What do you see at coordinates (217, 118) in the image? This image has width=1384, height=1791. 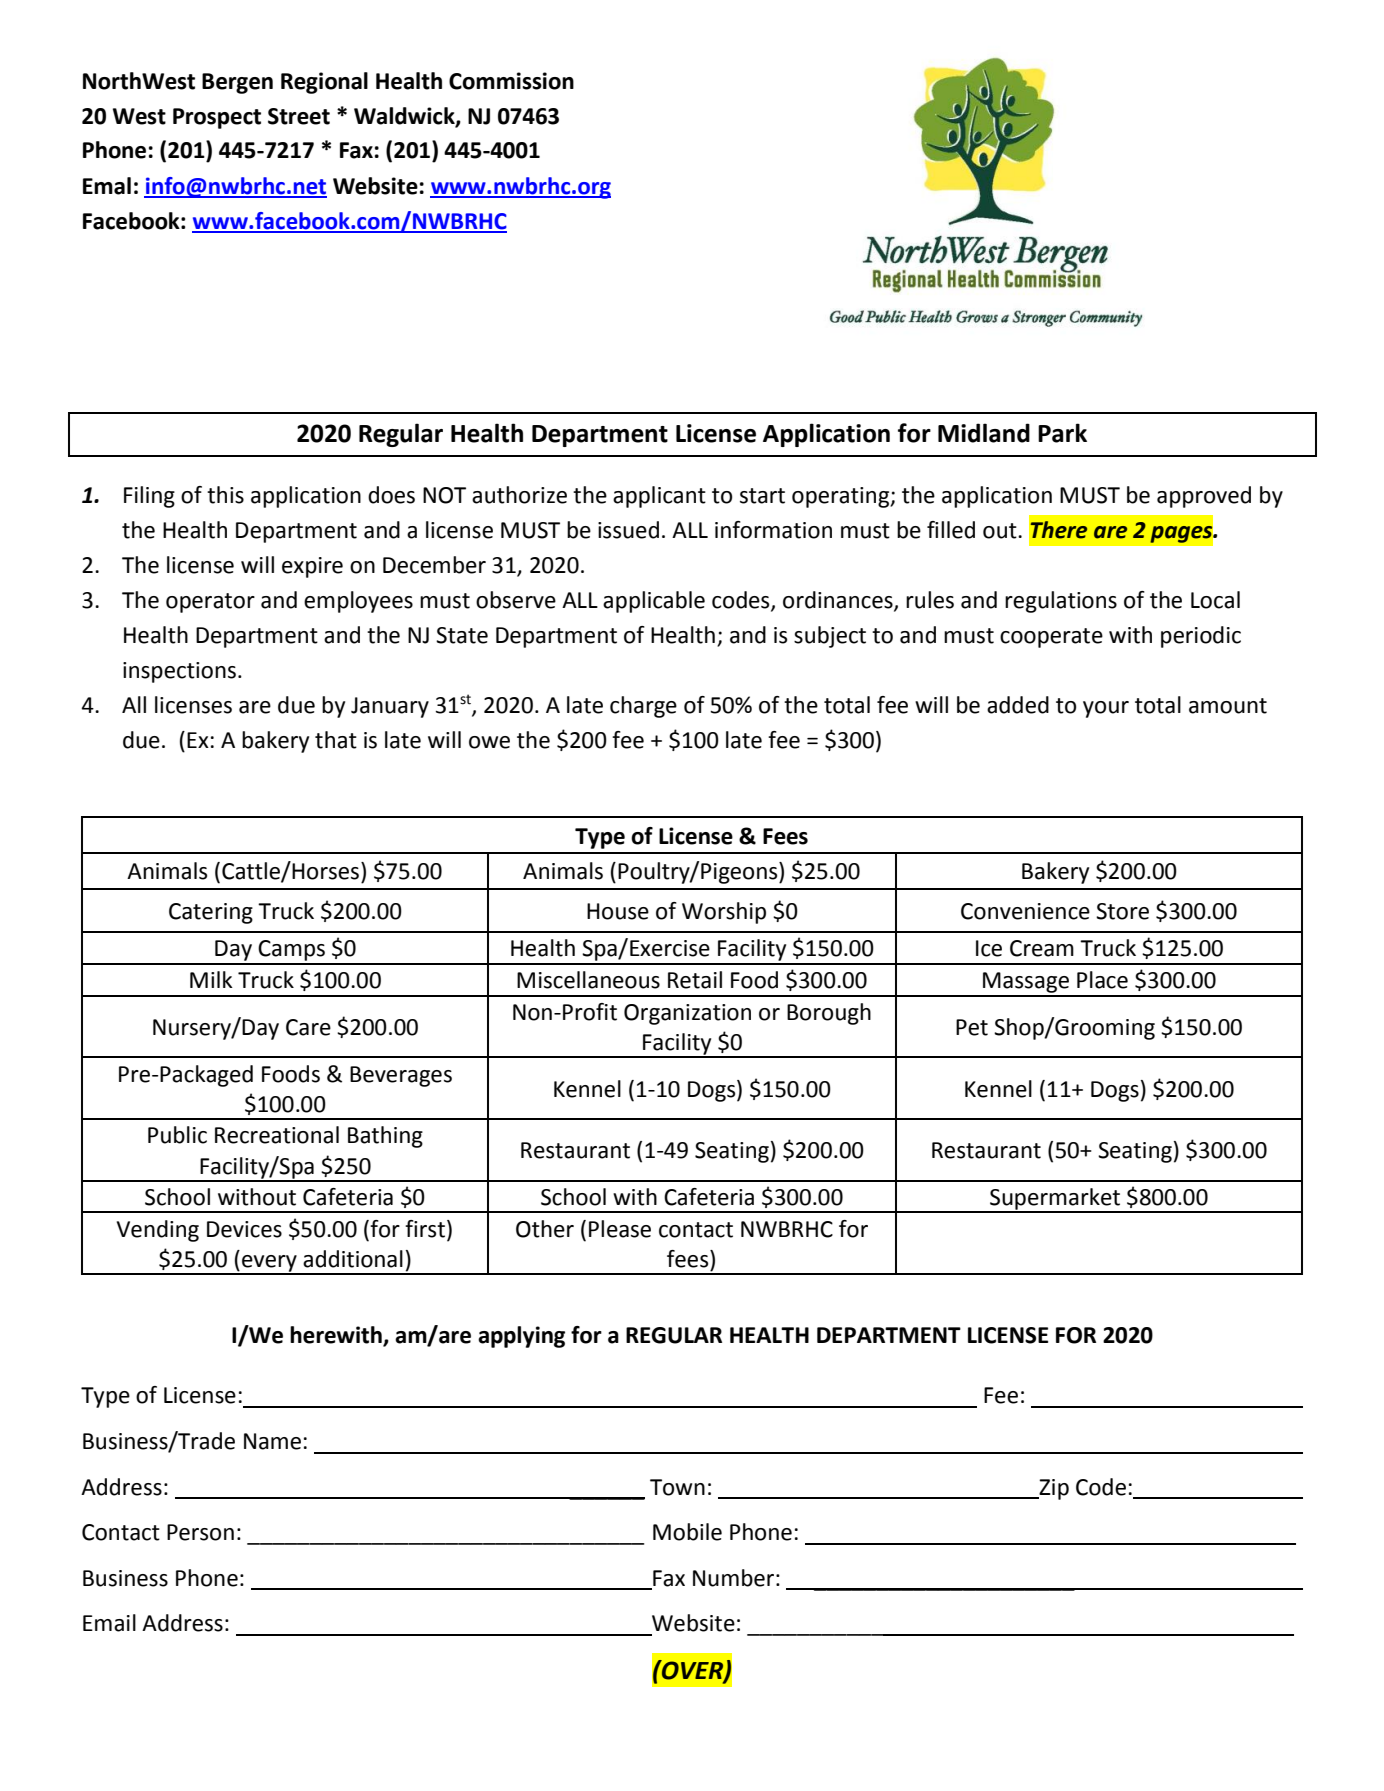 I see `Prospect` at bounding box center [217, 118].
